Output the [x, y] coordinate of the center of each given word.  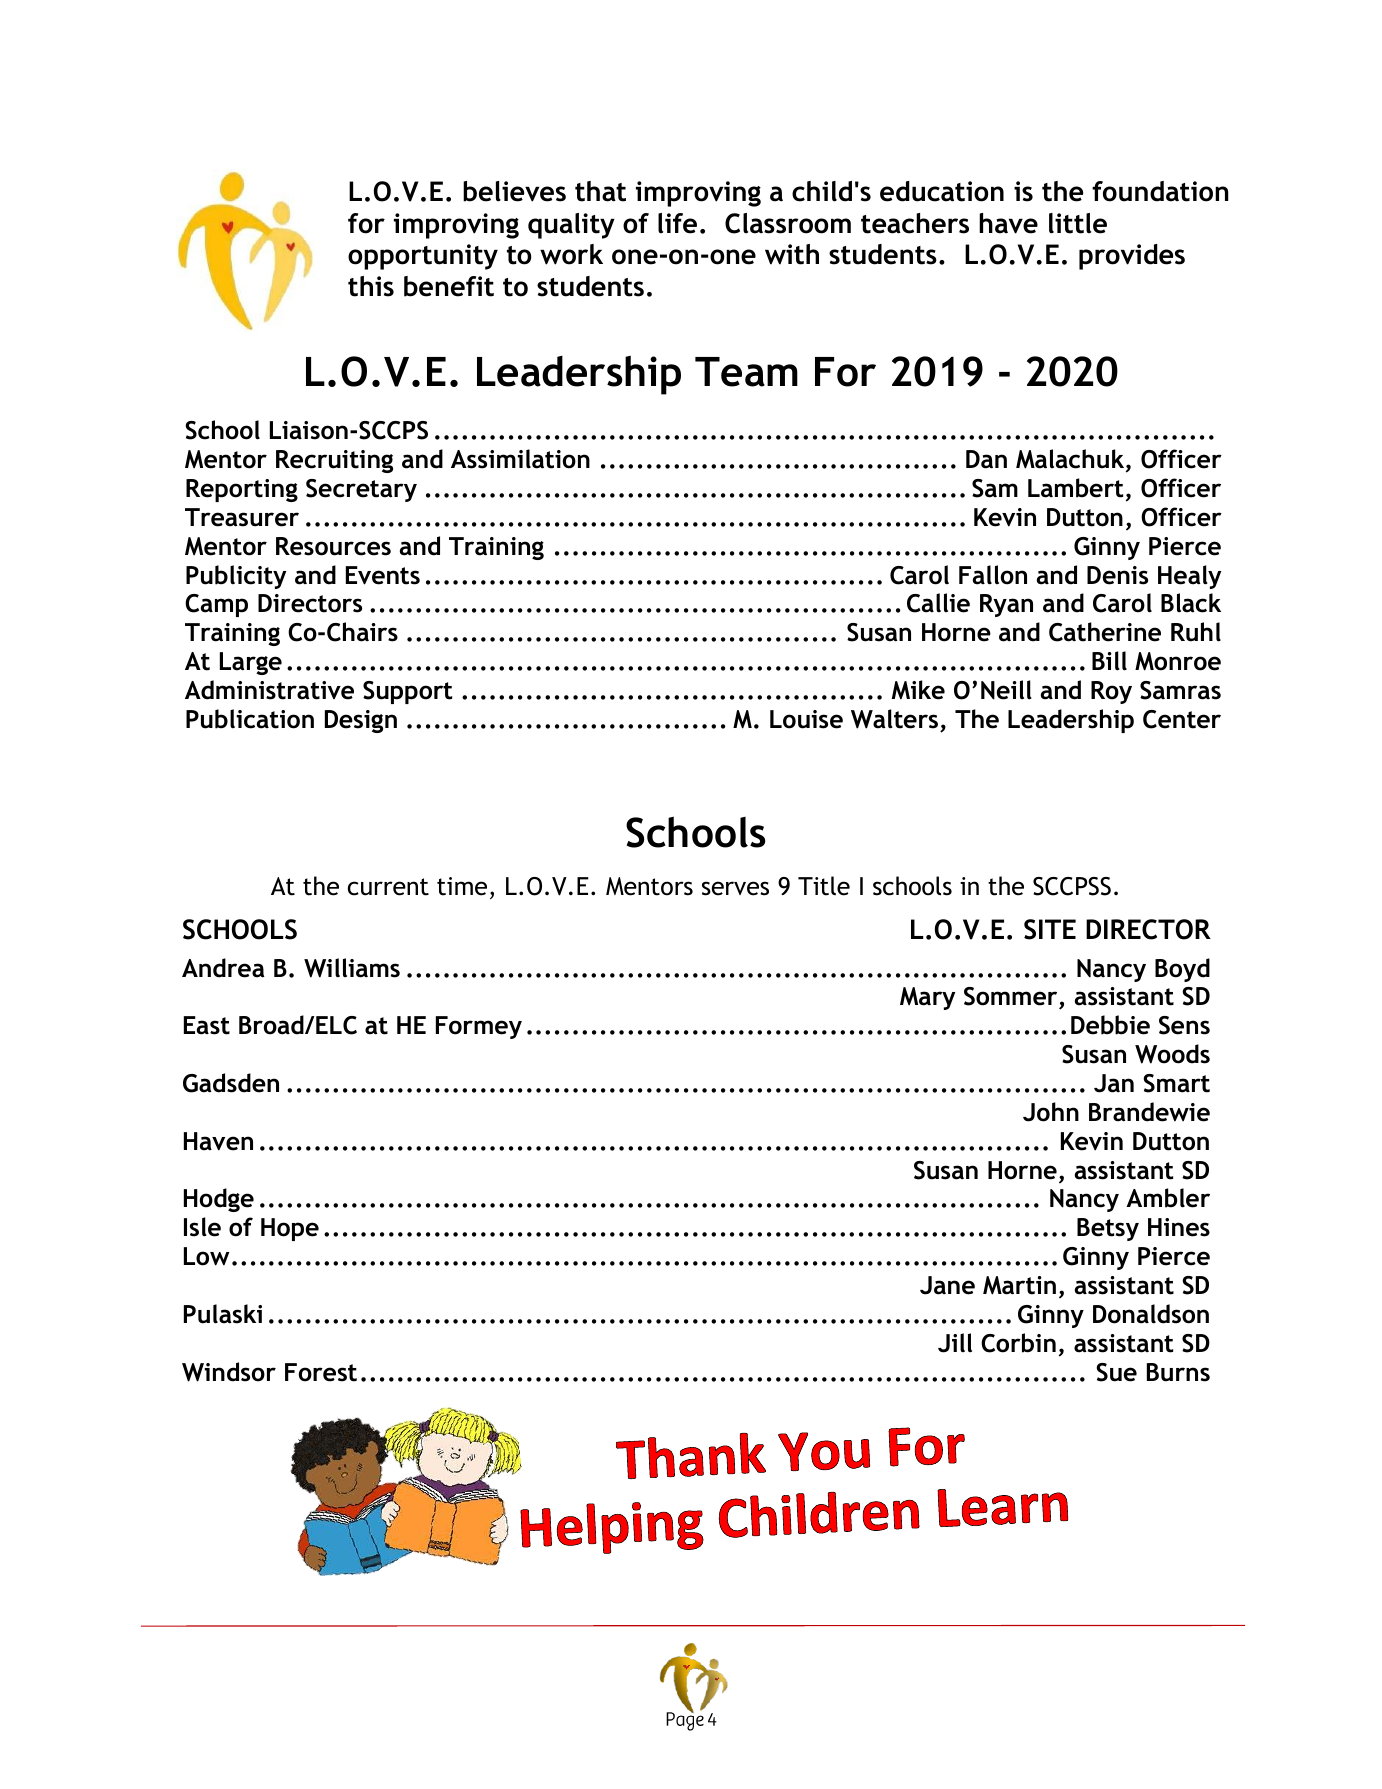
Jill [955, 1343]
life [677, 223]
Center [1182, 719]
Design [361, 721]
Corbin [1018, 1343]
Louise [806, 719]
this [371, 286]
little [1078, 223]
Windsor [229, 1372]
